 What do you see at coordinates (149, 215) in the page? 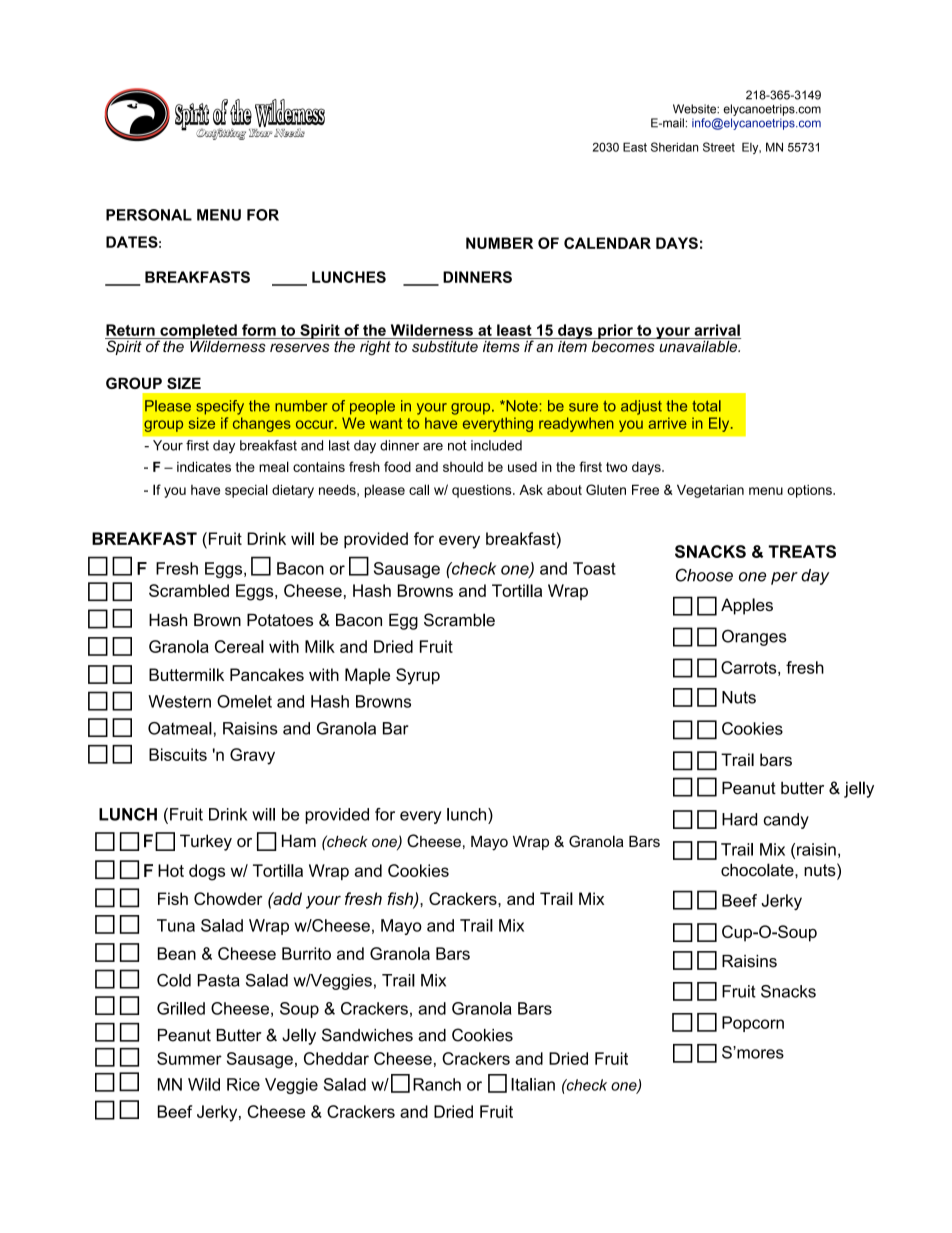
I see `PERSONAL` at bounding box center [149, 215].
